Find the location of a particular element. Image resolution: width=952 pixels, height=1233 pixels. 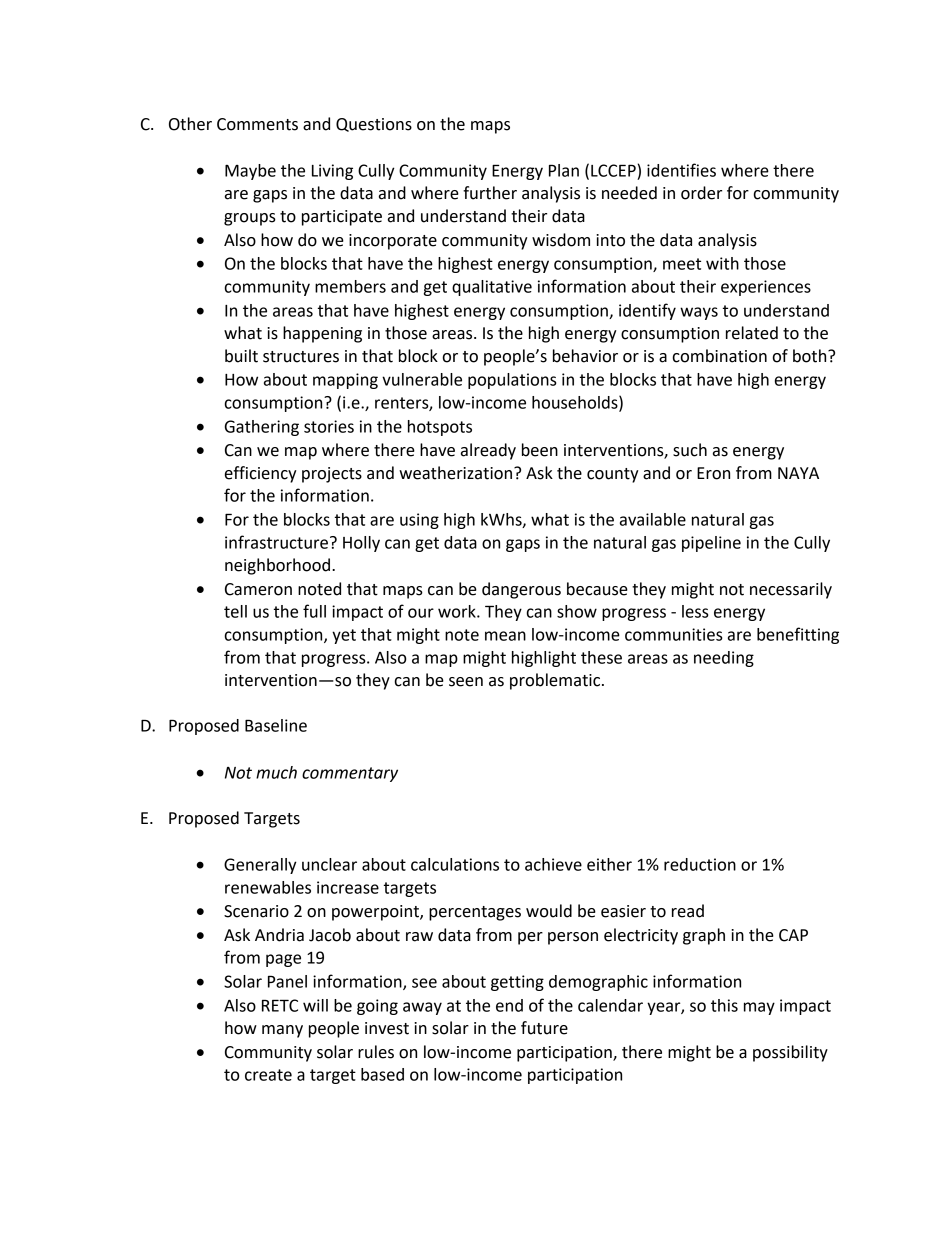

Baseline is located at coordinates (276, 725).
